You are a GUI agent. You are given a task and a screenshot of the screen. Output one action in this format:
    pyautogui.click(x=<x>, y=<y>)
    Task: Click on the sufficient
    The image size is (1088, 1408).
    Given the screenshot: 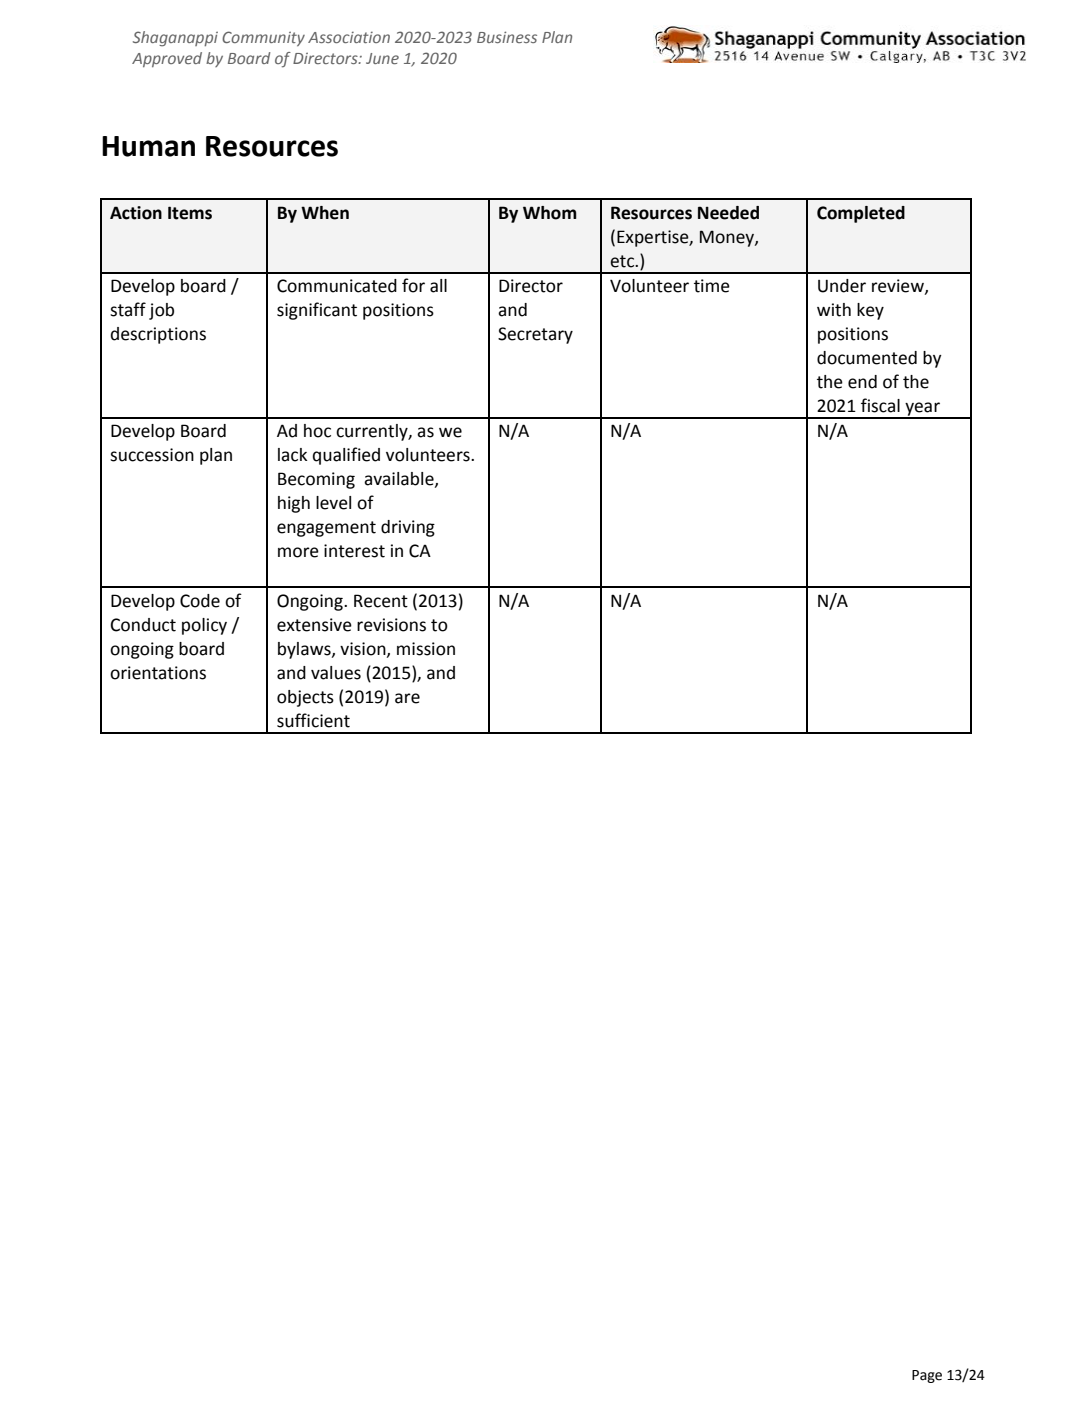 What is the action you would take?
    pyautogui.click(x=313, y=720)
